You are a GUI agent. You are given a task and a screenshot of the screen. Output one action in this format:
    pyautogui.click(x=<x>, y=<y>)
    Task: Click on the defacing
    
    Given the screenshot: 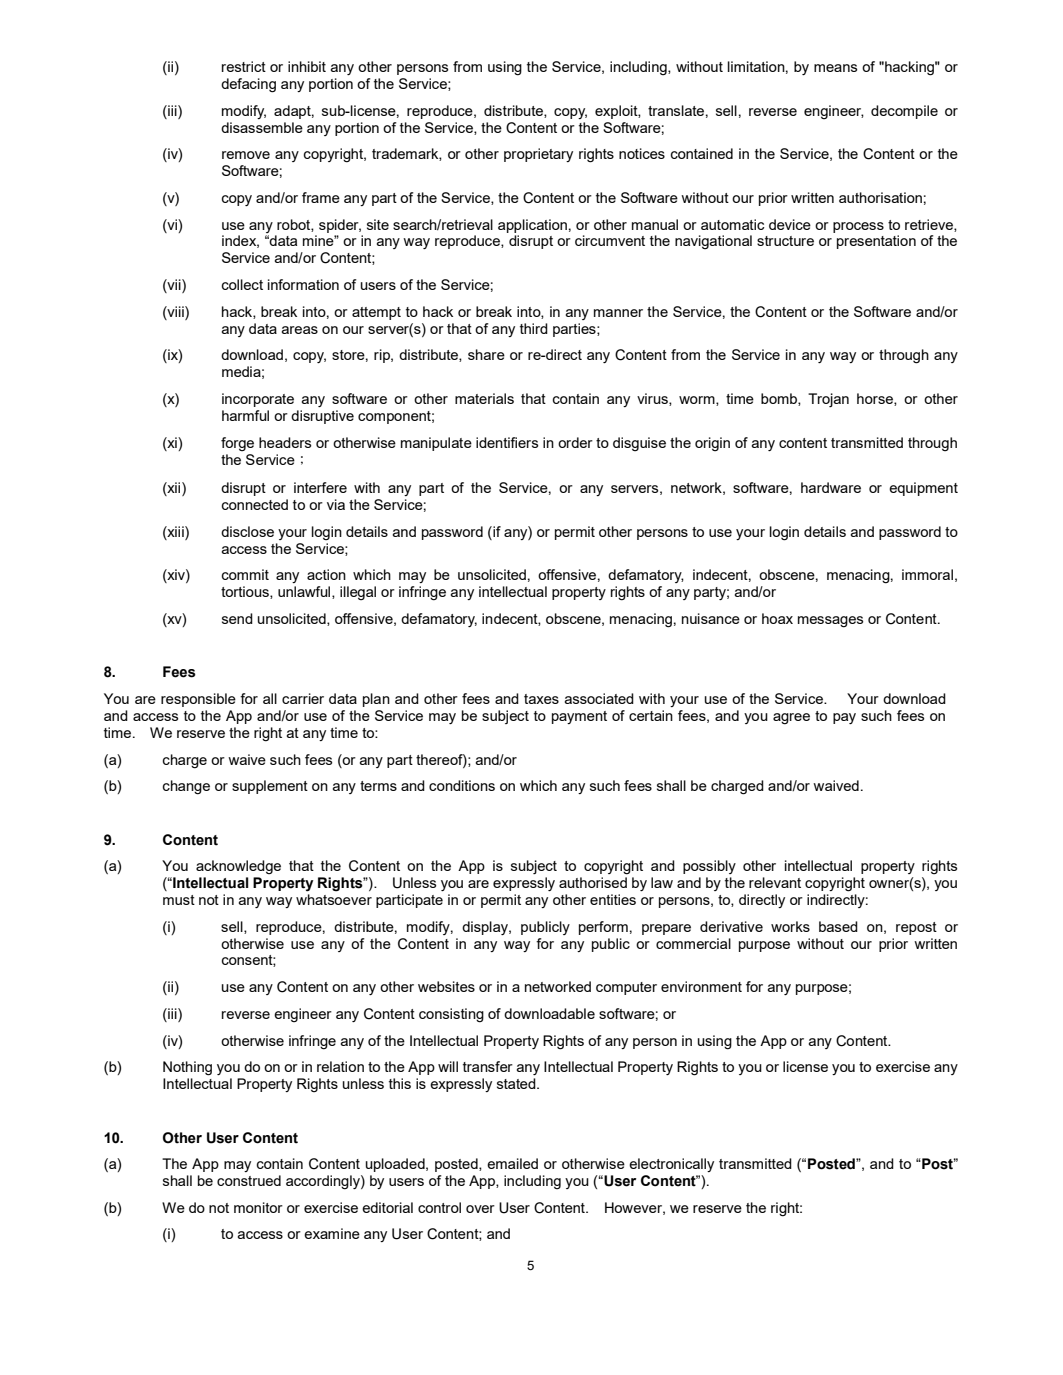 What is the action you would take?
    pyautogui.click(x=248, y=85)
